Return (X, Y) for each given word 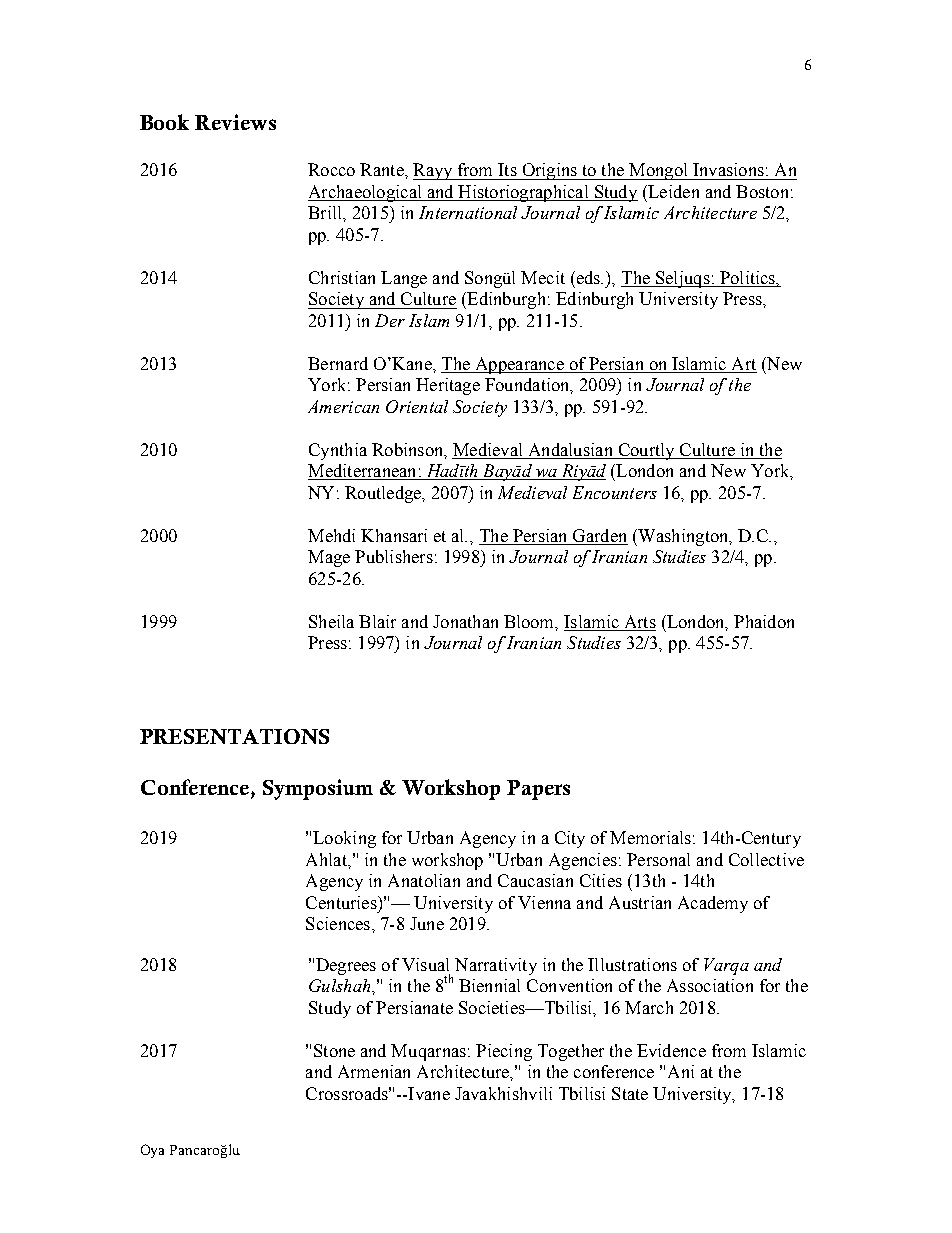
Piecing (504, 1052)
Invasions (728, 169)
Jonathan (465, 621)
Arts (640, 621)
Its (507, 169)
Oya (152, 1151)
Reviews (235, 122)
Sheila (331, 621)
